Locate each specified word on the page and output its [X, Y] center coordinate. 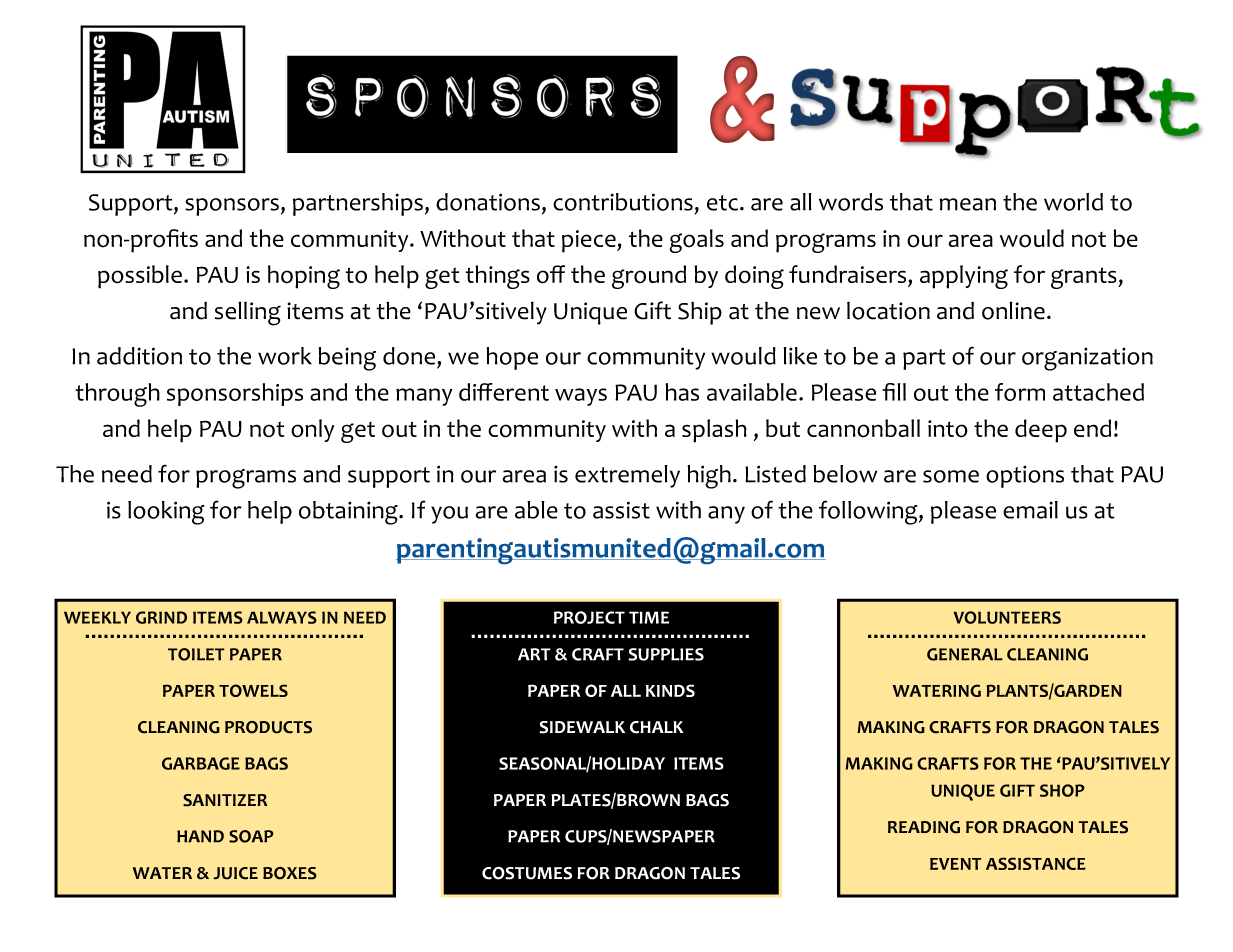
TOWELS [253, 690]
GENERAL [965, 654]
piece [590, 241]
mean [968, 204]
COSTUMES [527, 873]
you [449, 515]
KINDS [670, 690]
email [1030, 510]
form [1020, 392]
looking [166, 513]
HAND [200, 836]
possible [140, 277]
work [285, 356]
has [682, 392]
